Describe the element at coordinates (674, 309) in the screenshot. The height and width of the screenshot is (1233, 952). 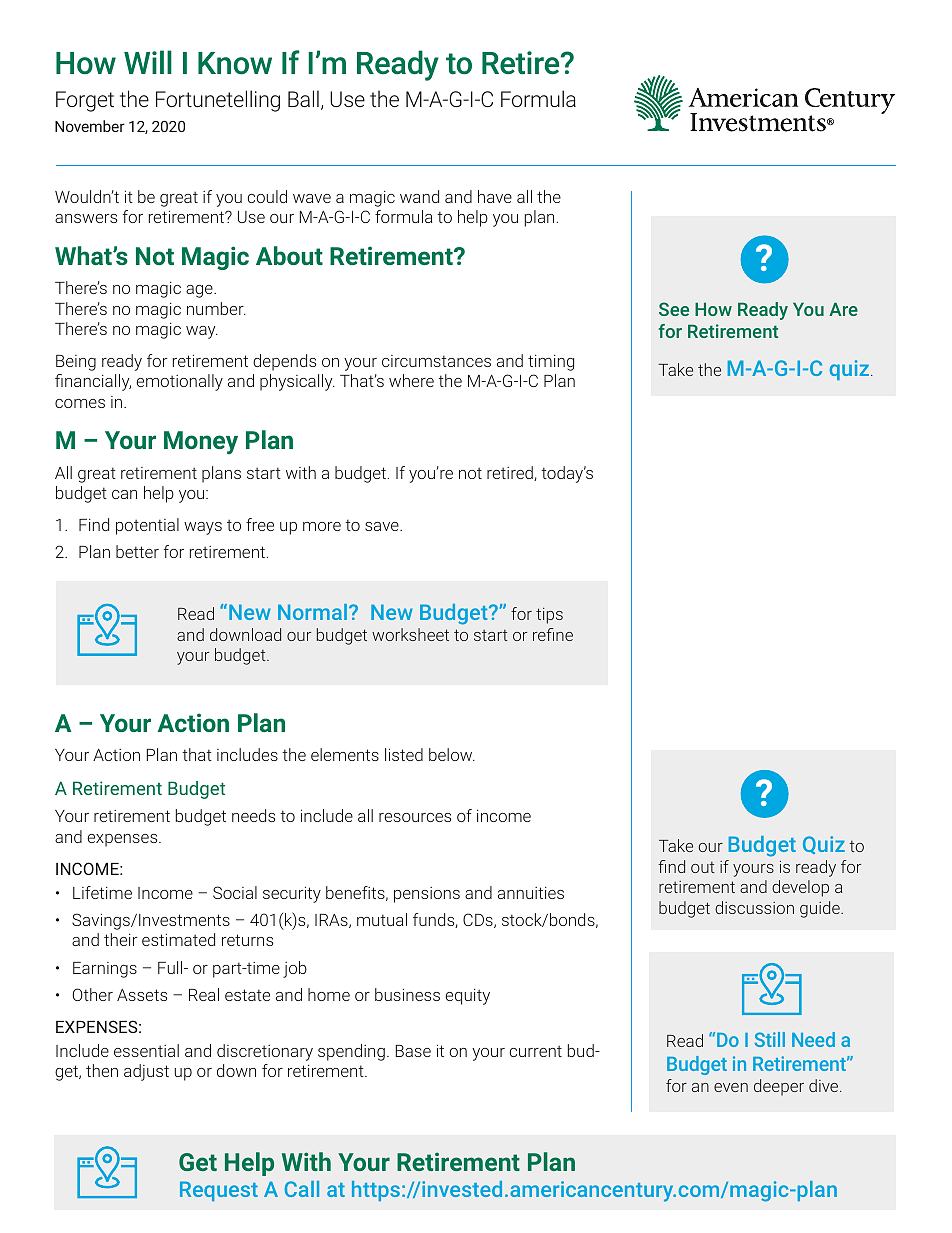
I see `See` at that location.
